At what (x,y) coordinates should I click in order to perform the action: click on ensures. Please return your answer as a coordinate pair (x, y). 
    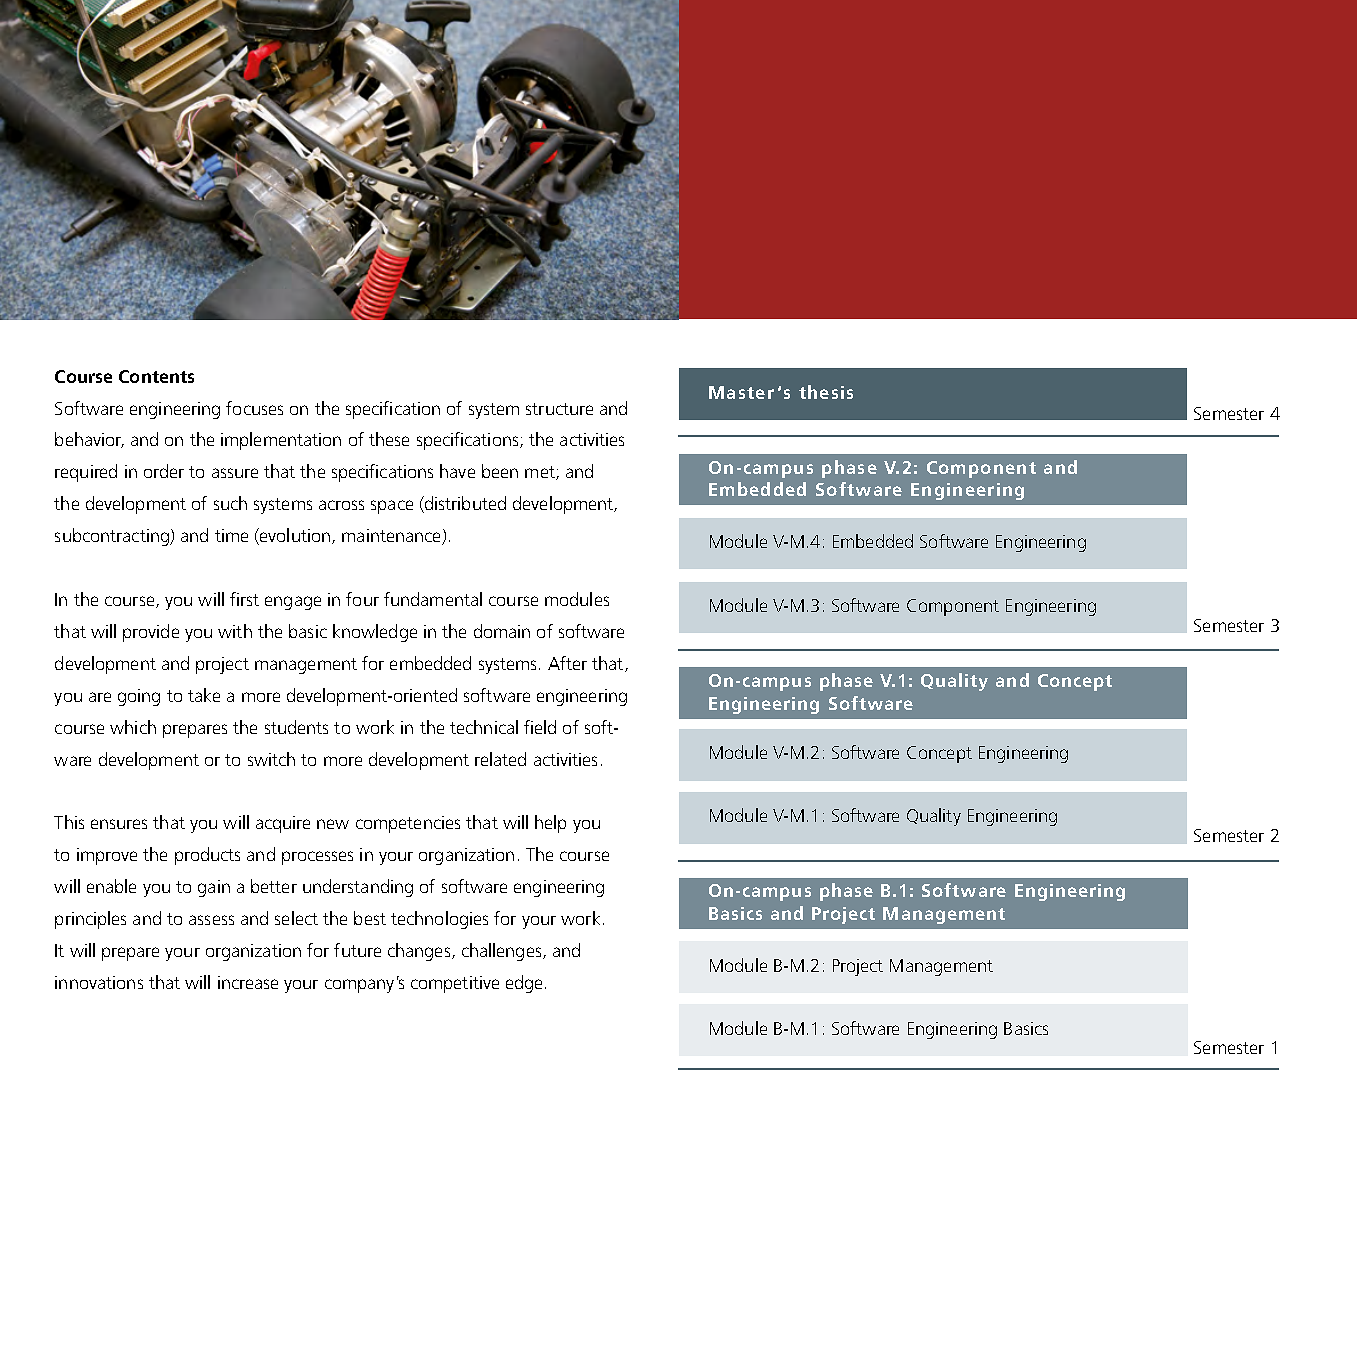
    Looking at the image, I should click on (119, 824).
